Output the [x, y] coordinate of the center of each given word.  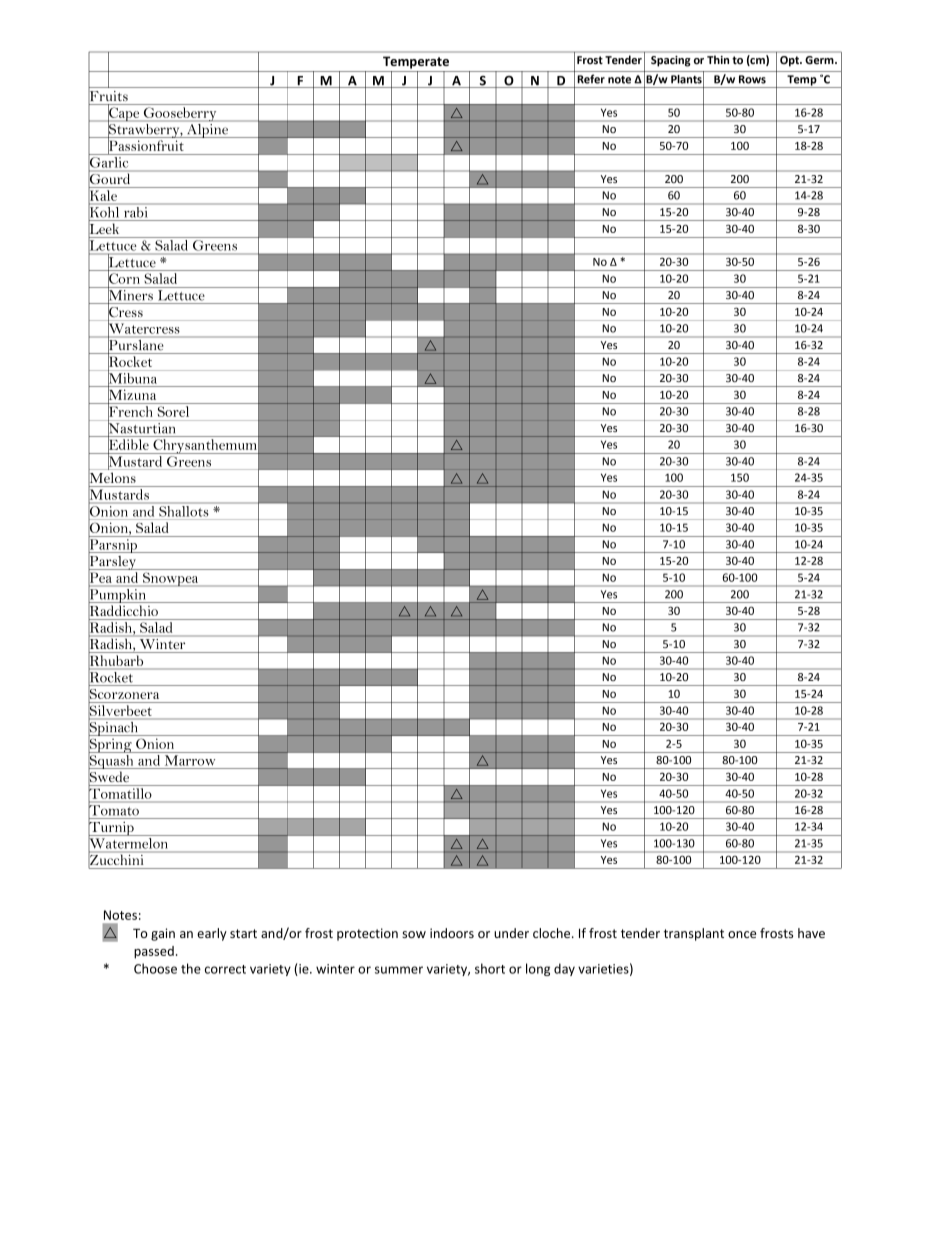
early [212, 934]
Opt [790, 61]
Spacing [670, 61]
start [243, 933]
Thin [718, 60]
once [742, 934]
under [511, 933]
